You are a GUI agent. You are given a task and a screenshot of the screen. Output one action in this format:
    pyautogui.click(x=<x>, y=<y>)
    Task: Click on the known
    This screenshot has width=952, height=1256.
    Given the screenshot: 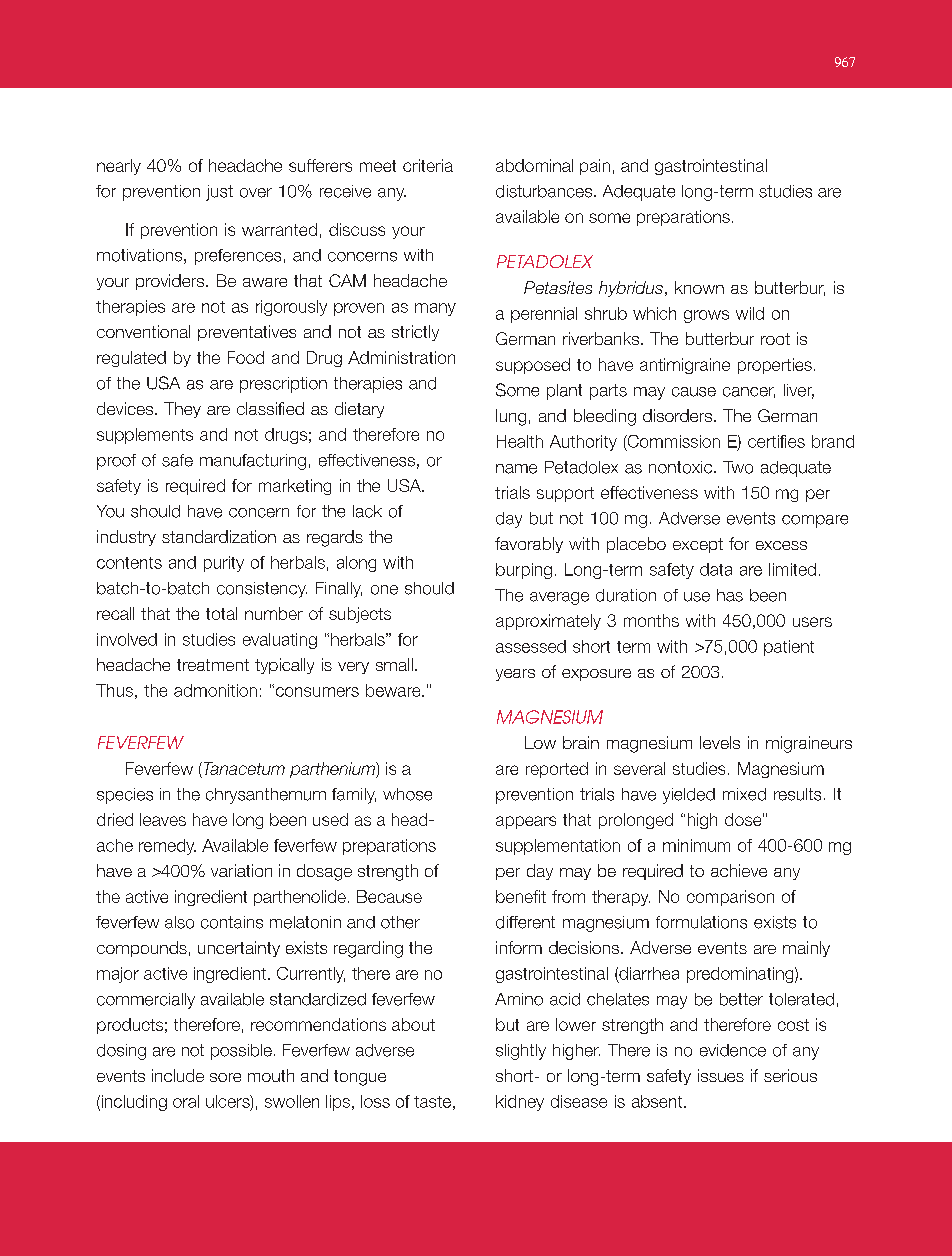 What is the action you would take?
    pyautogui.click(x=699, y=287)
